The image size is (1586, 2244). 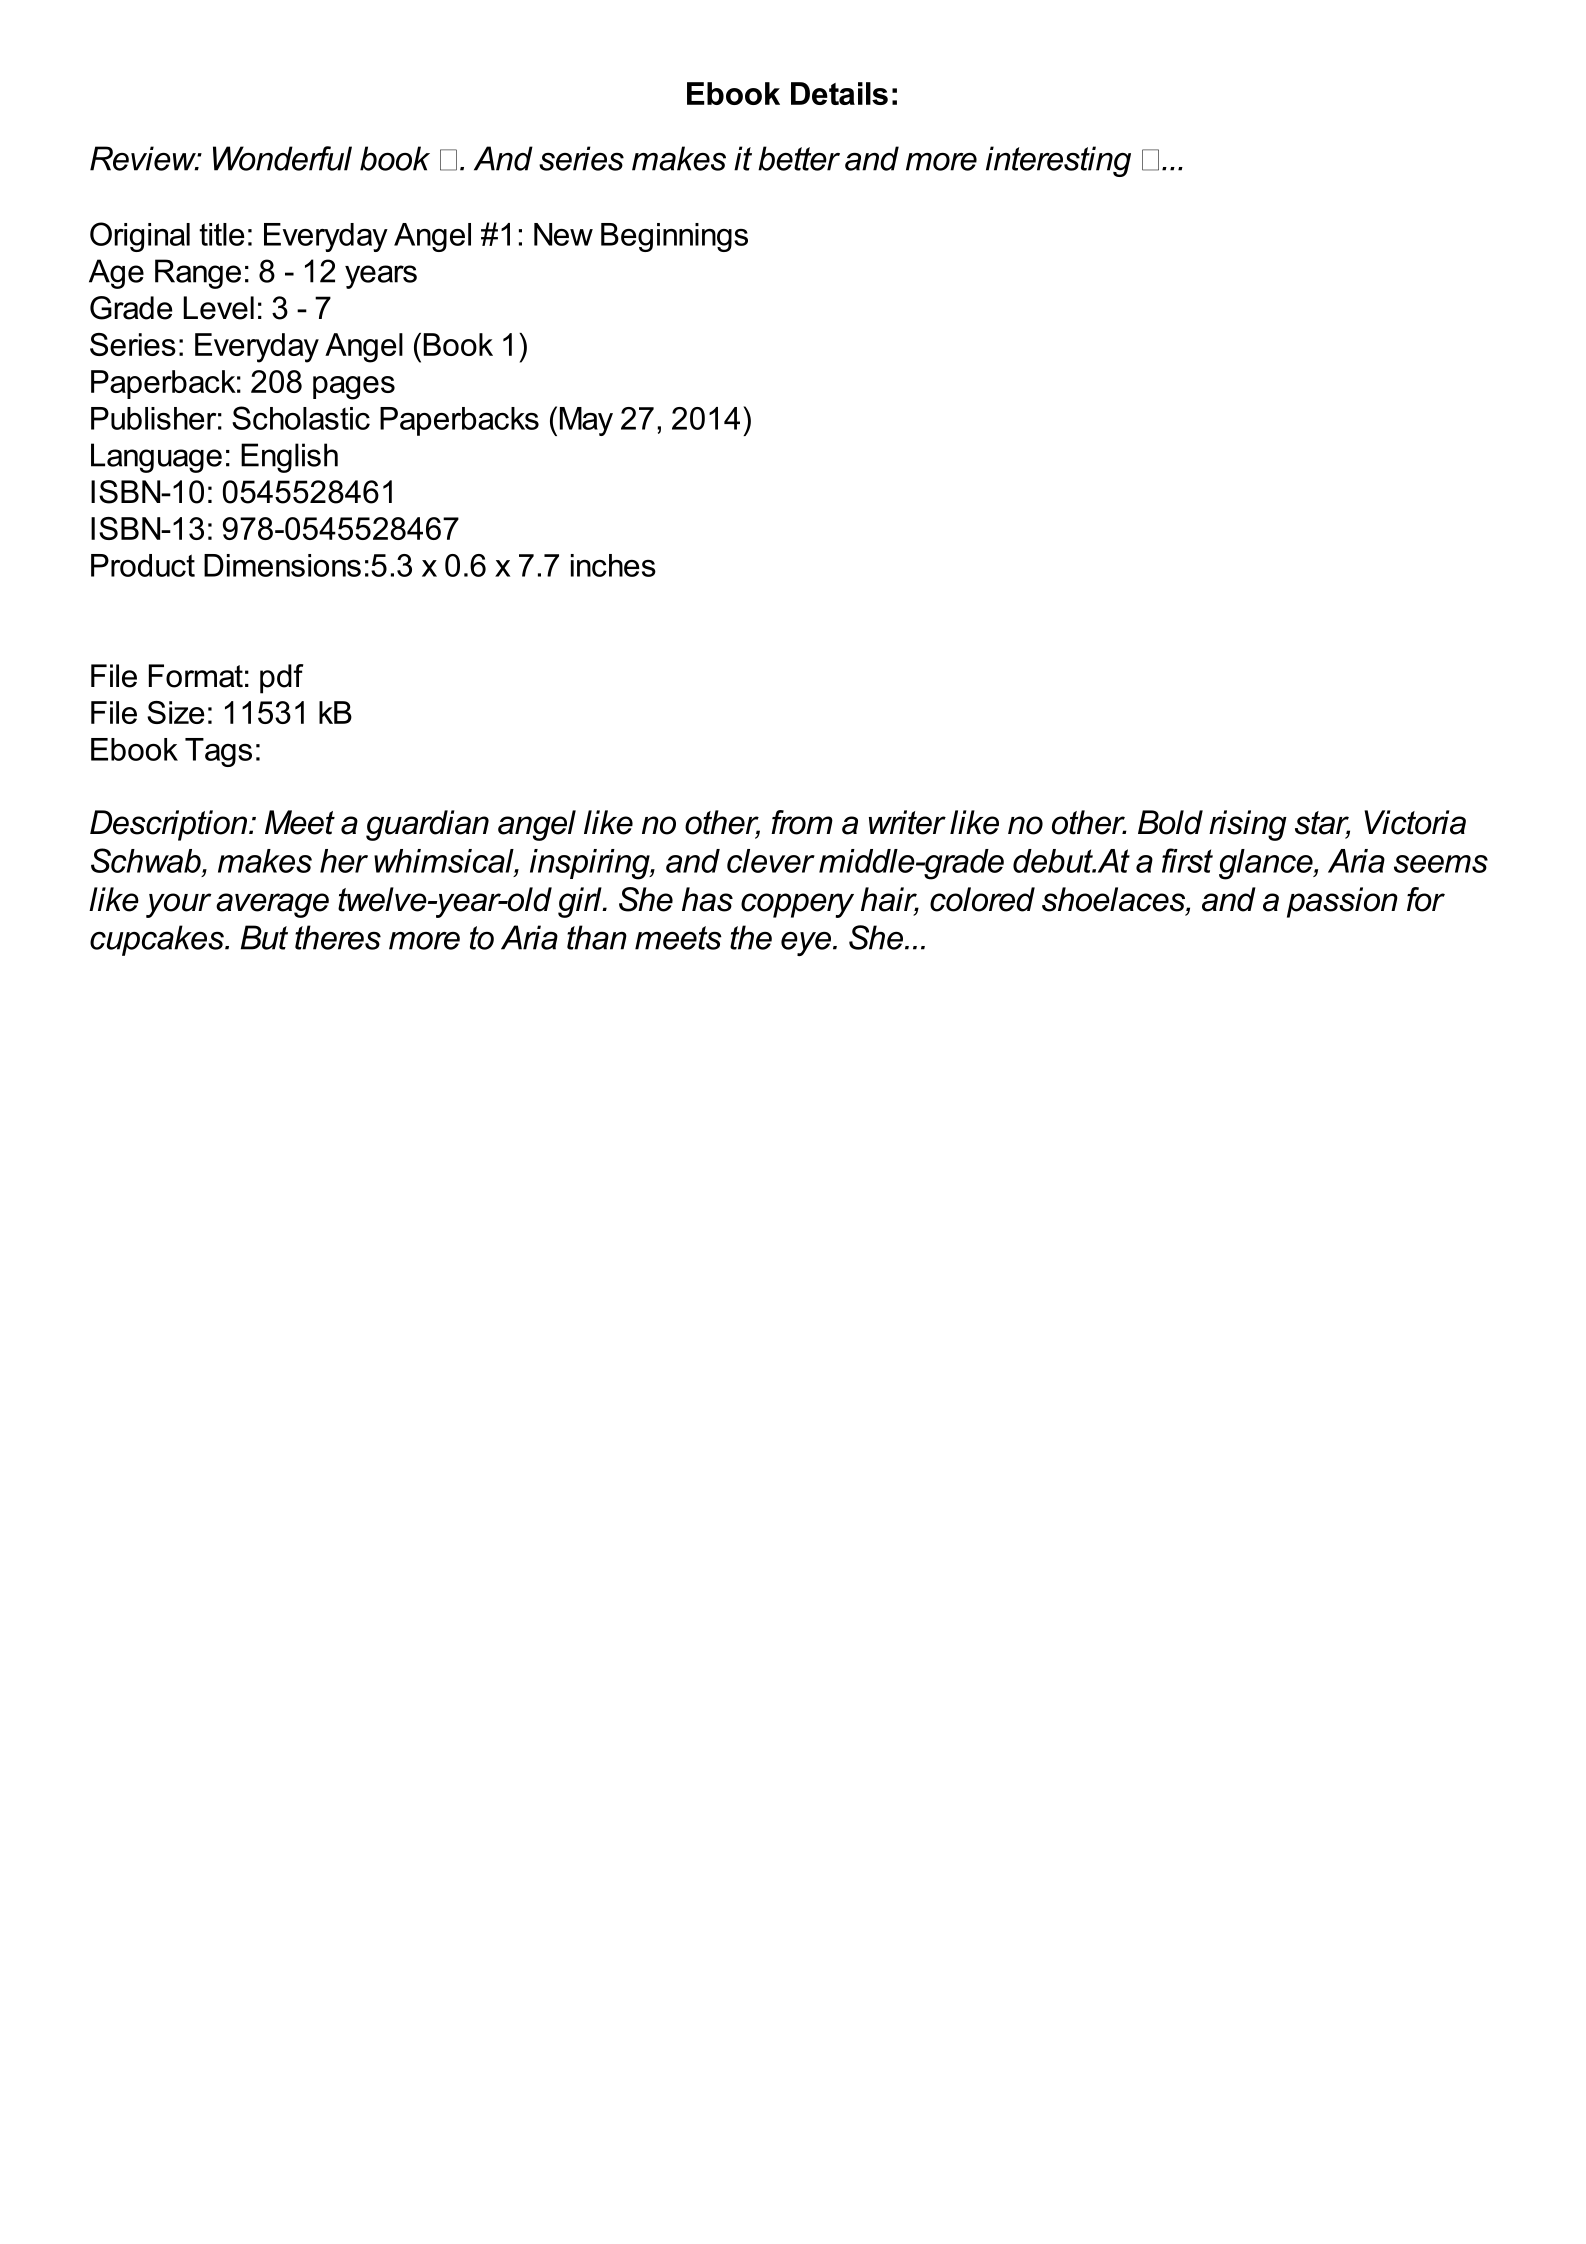 What do you see at coordinates (1058, 161) in the document?
I see `interesting` at bounding box center [1058, 161].
